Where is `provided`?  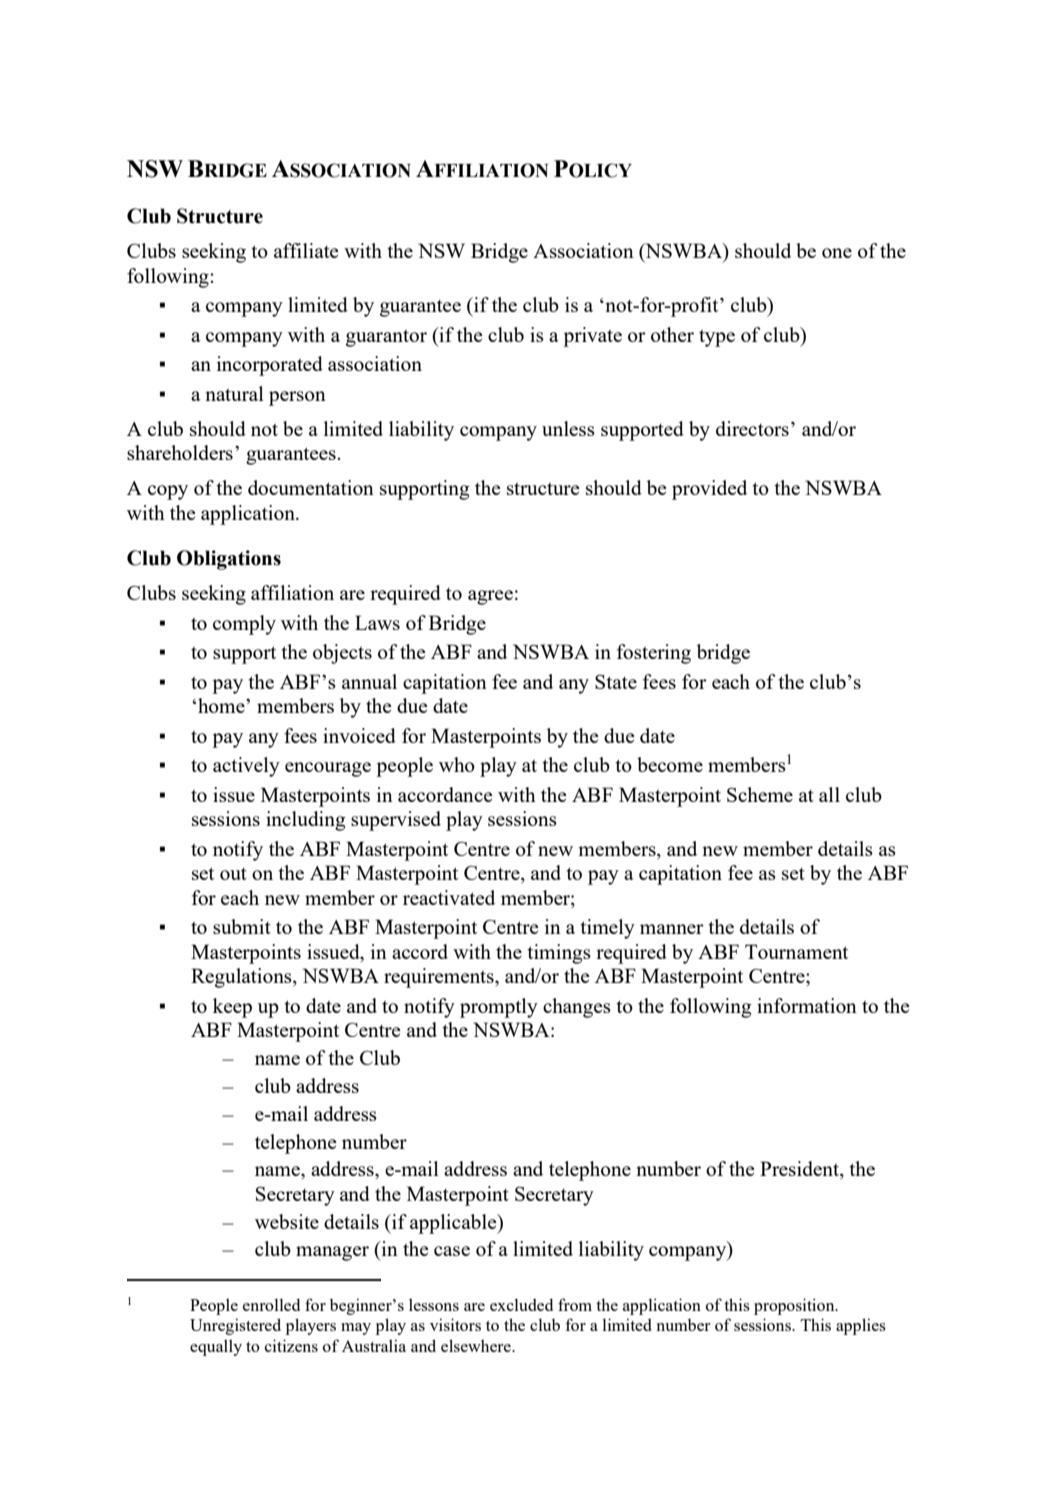 provided is located at coordinates (709, 490).
